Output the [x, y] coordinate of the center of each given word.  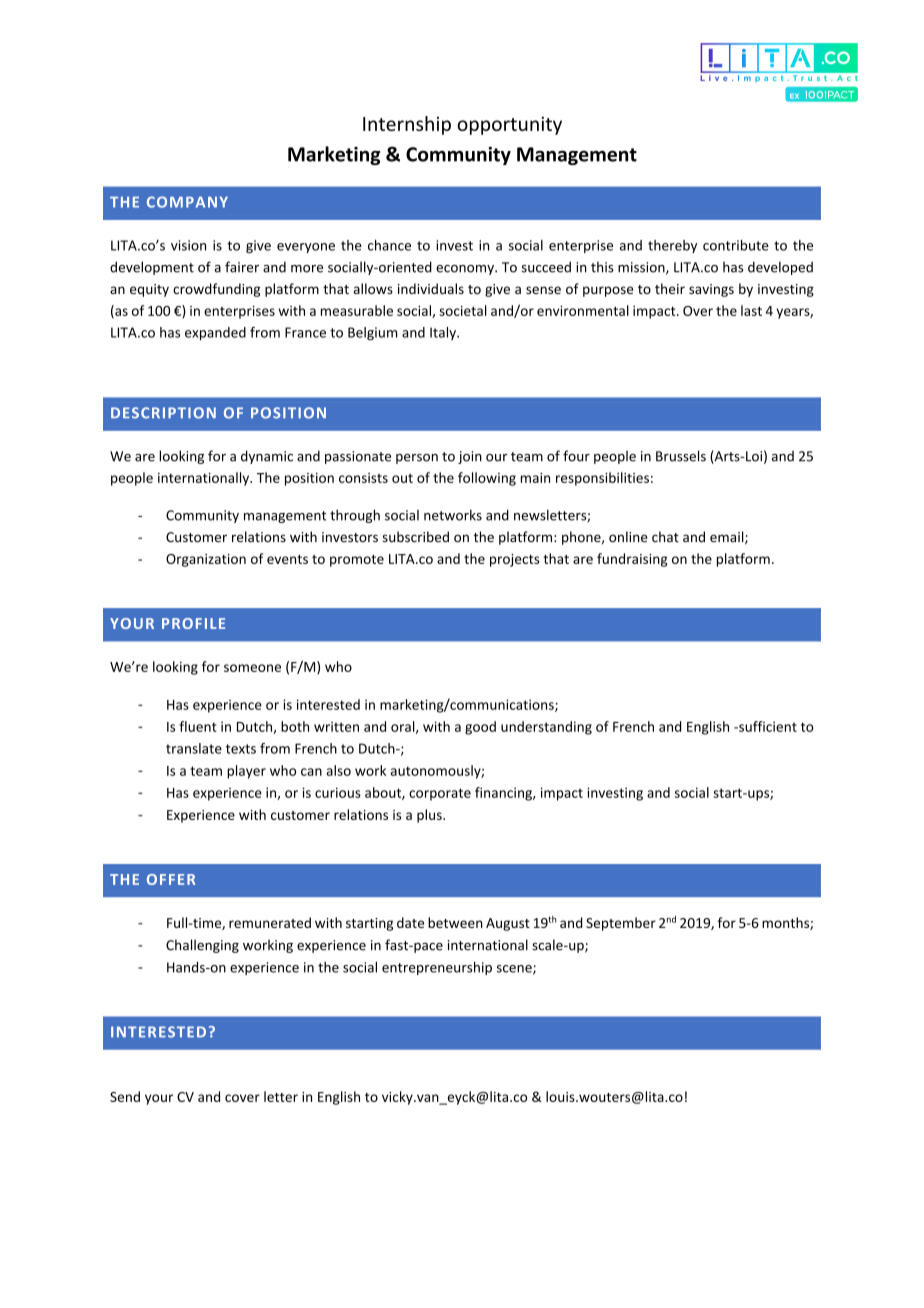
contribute [736, 245]
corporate [440, 794]
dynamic [267, 457]
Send [125, 1096]
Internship [407, 125]
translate [194, 748]
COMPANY [187, 202]
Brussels [681, 456]
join [470, 457]
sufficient [767, 726]
